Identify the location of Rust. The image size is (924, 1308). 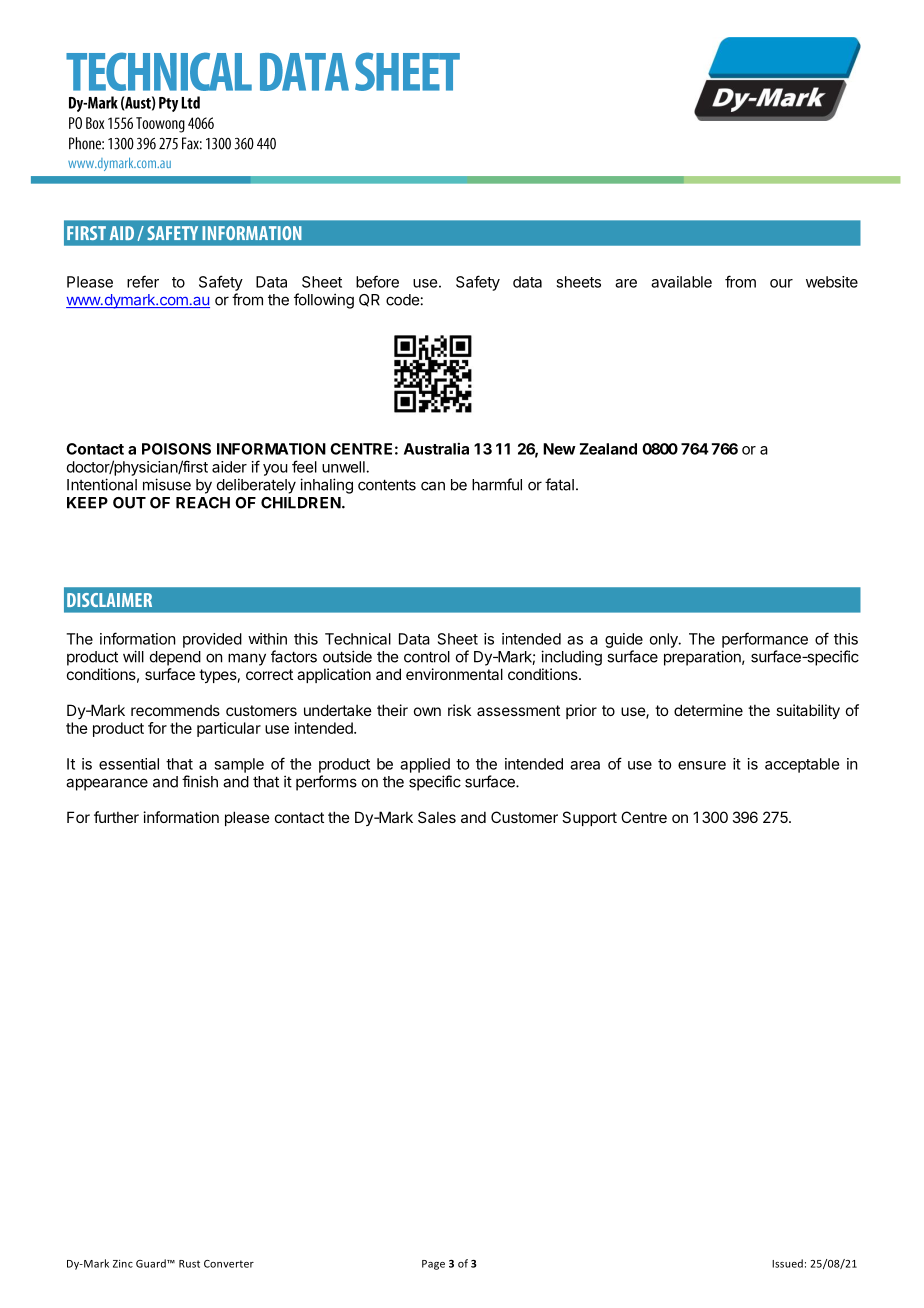
(189, 1264).
